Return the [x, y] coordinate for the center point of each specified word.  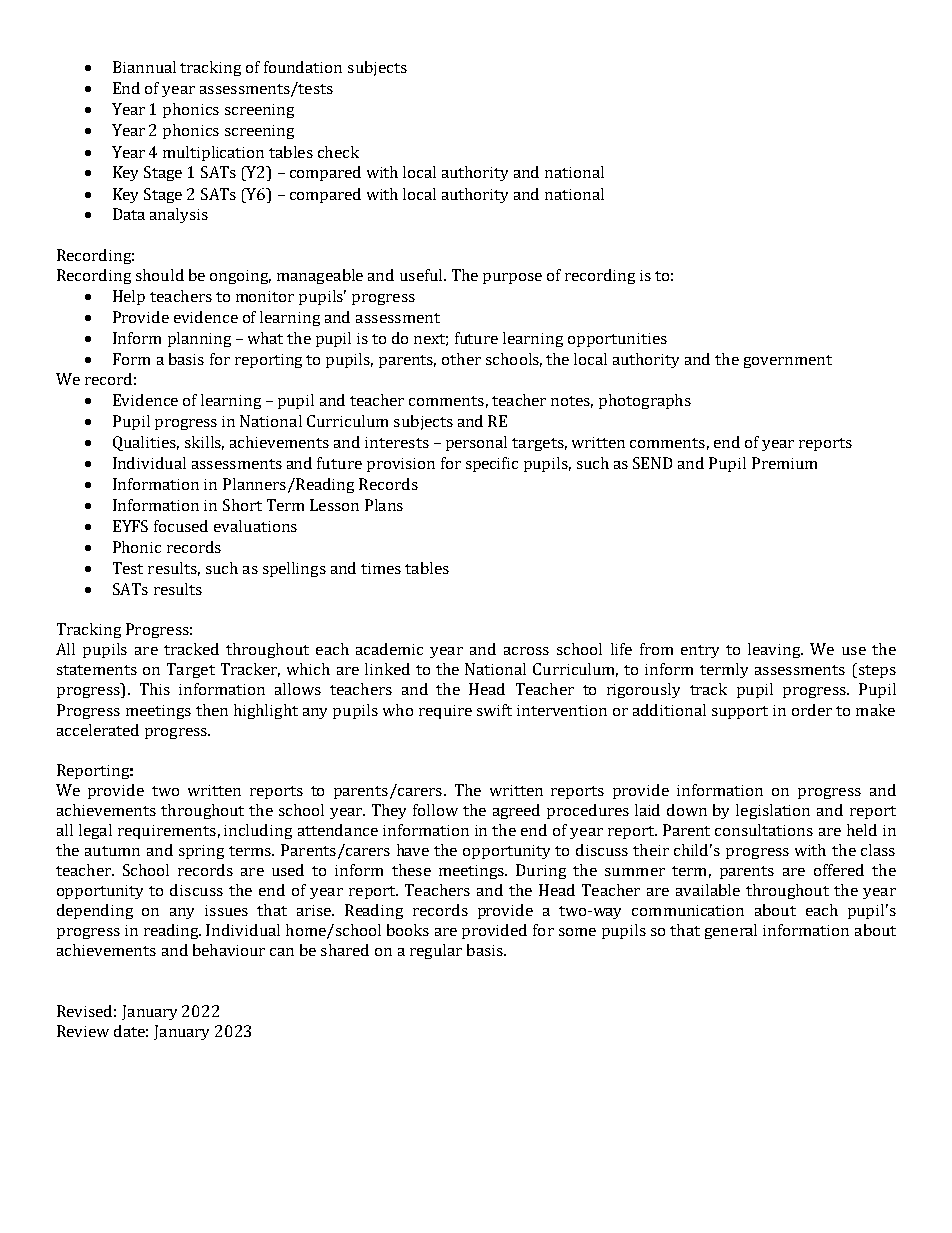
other [461, 359]
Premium [784, 463]
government [788, 361]
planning [199, 339]
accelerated [98, 730]
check [338, 152]
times [381, 568]
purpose [512, 278]
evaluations [255, 526]
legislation [773, 811]
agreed [516, 811]
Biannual [144, 67]
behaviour [229, 950]
